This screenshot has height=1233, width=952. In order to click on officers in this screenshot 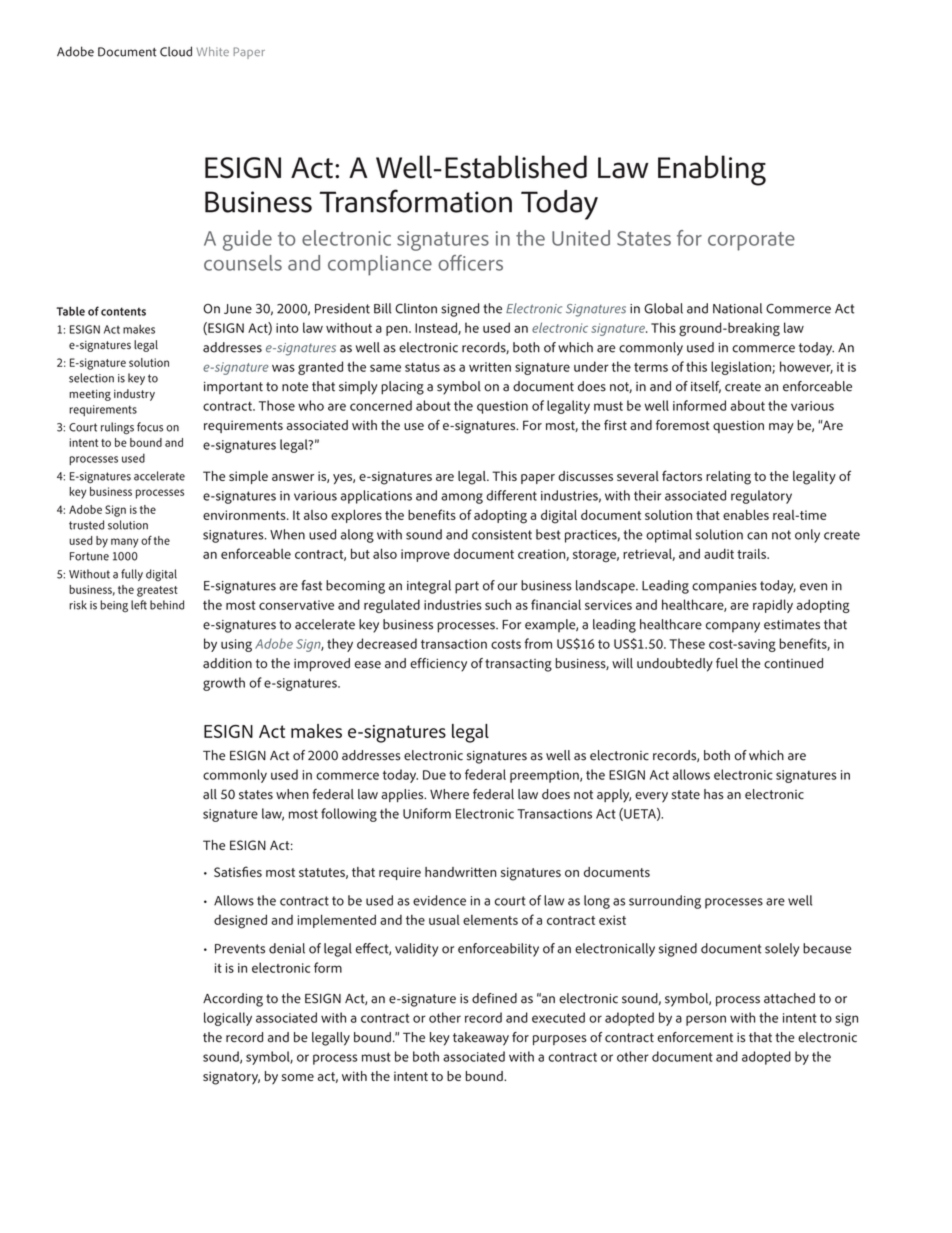, I will do `click(470, 263)`.
